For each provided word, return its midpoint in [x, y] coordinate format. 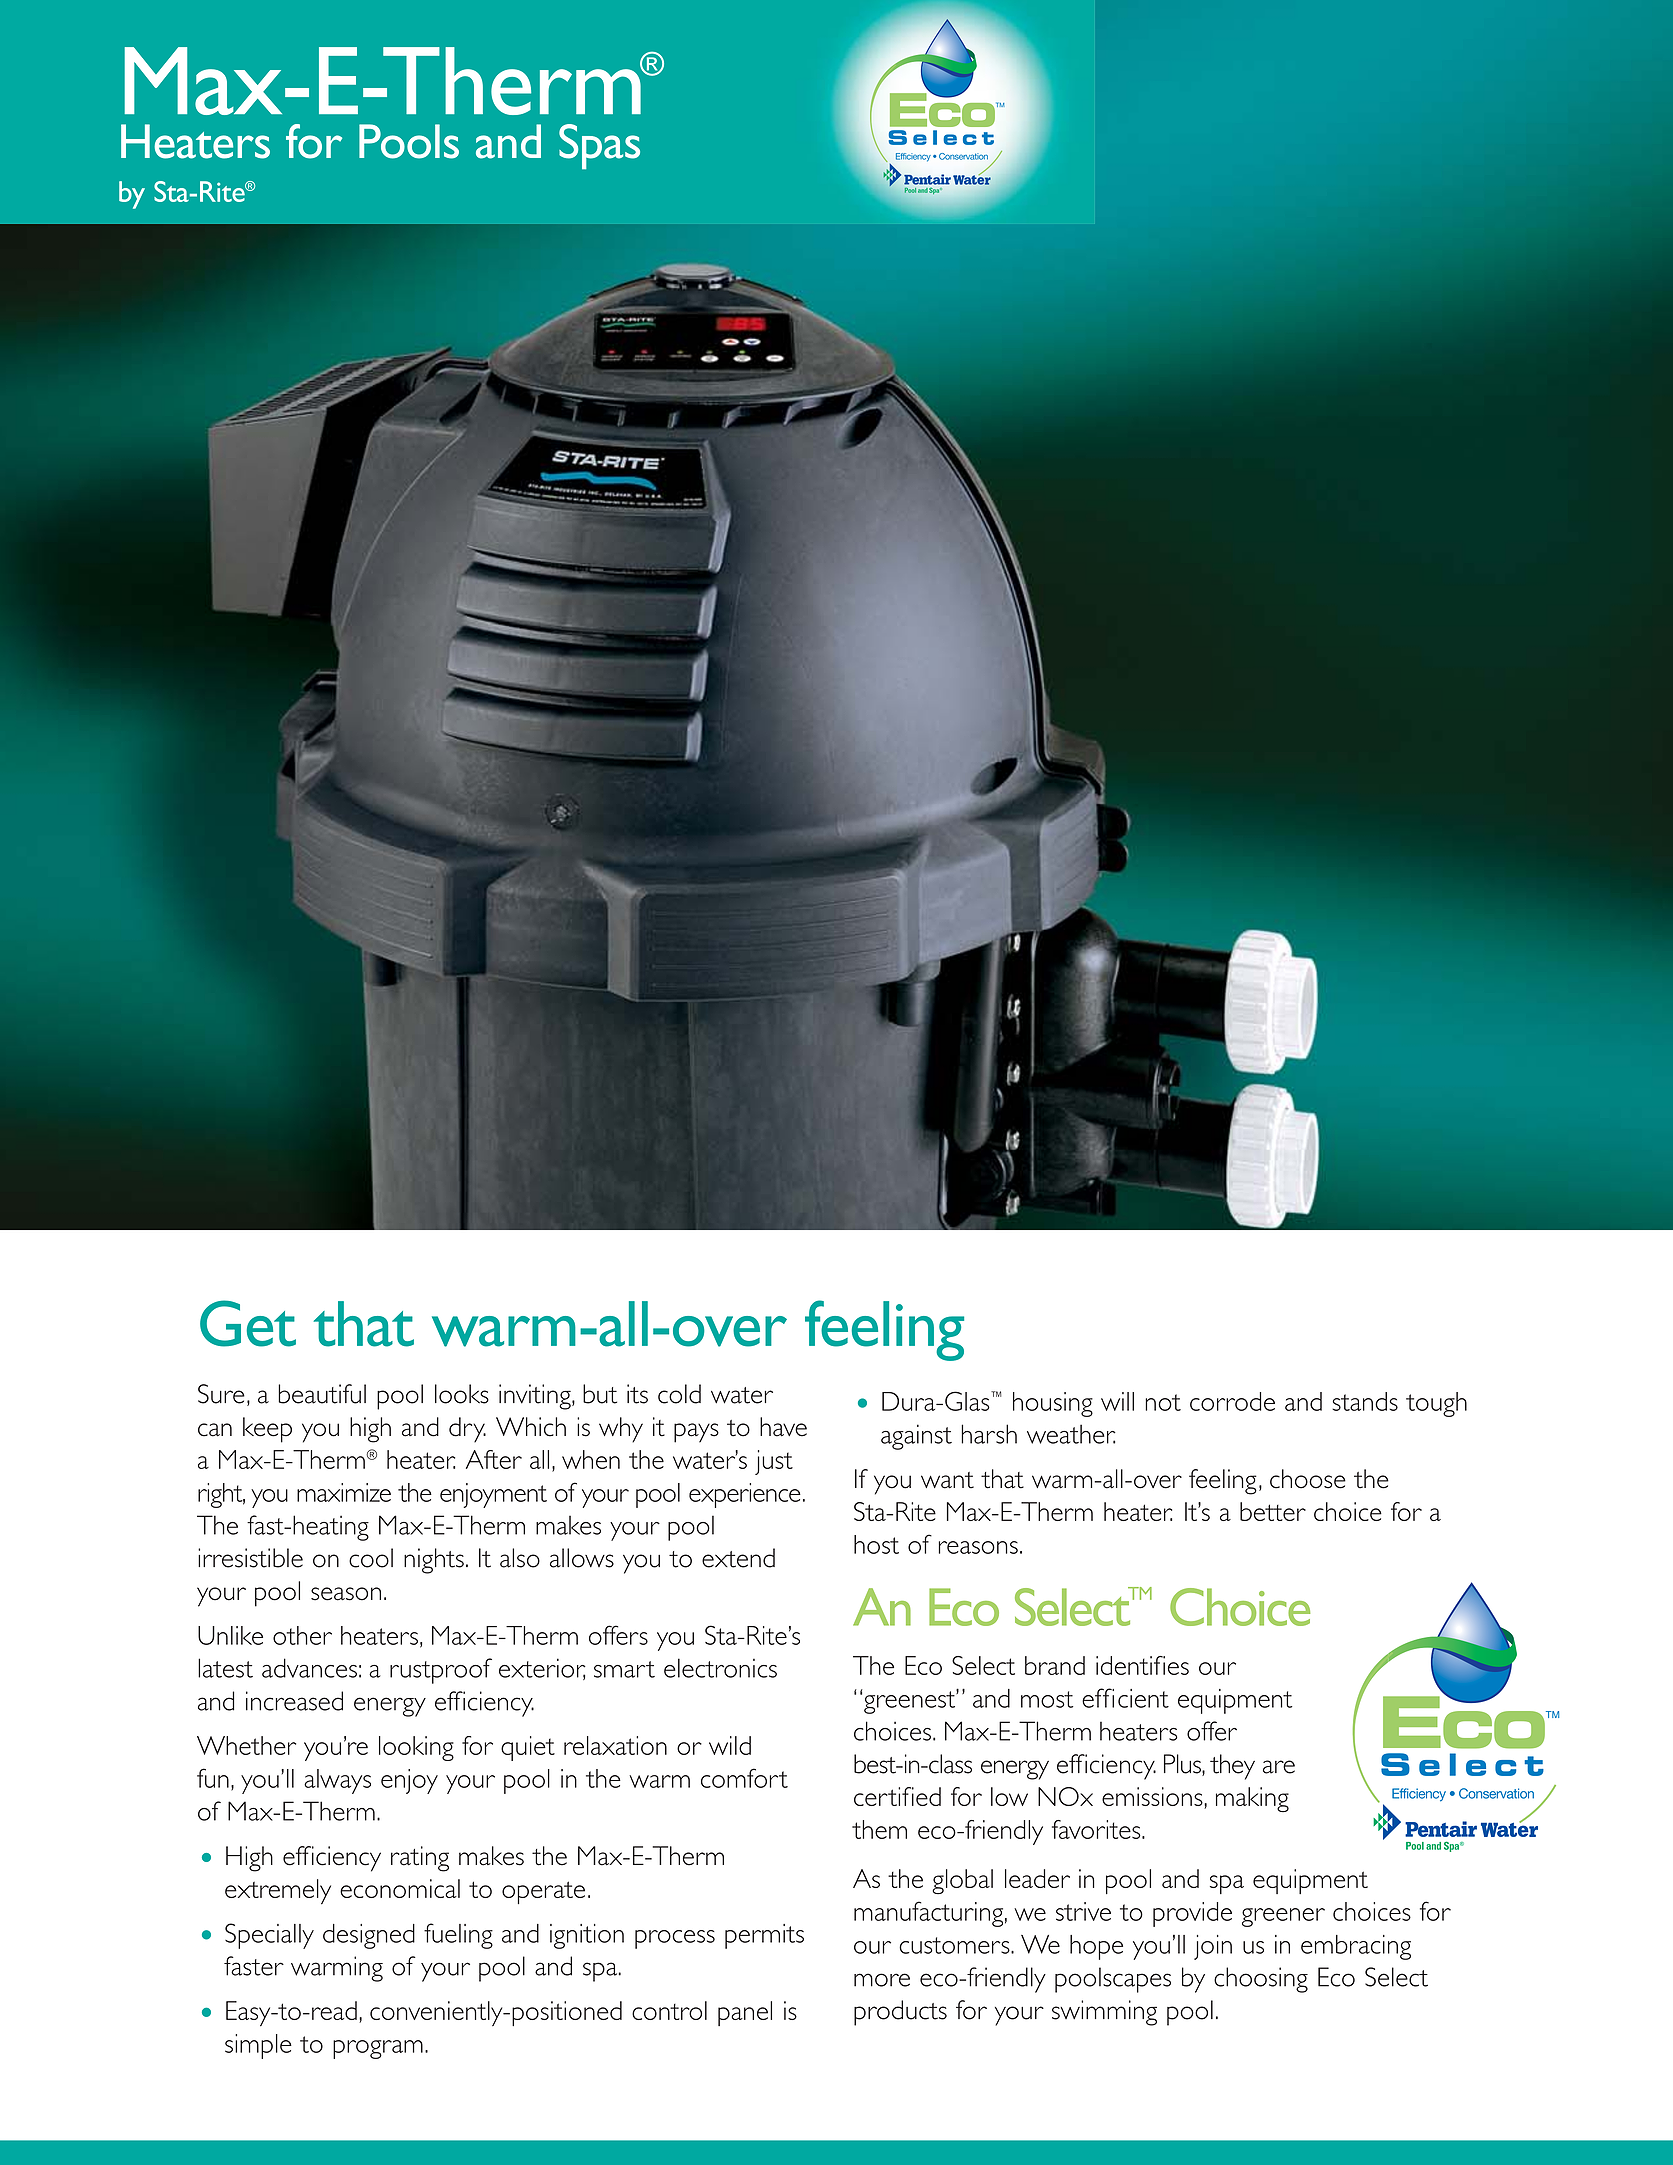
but [600, 1394]
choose [1308, 1479]
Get [248, 1323]
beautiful [322, 1394]
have [783, 1427]
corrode [1232, 1401]
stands [1365, 1401]
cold [679, 1394]
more [882, 1980]
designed [369, 1936]
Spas [599, 147]
